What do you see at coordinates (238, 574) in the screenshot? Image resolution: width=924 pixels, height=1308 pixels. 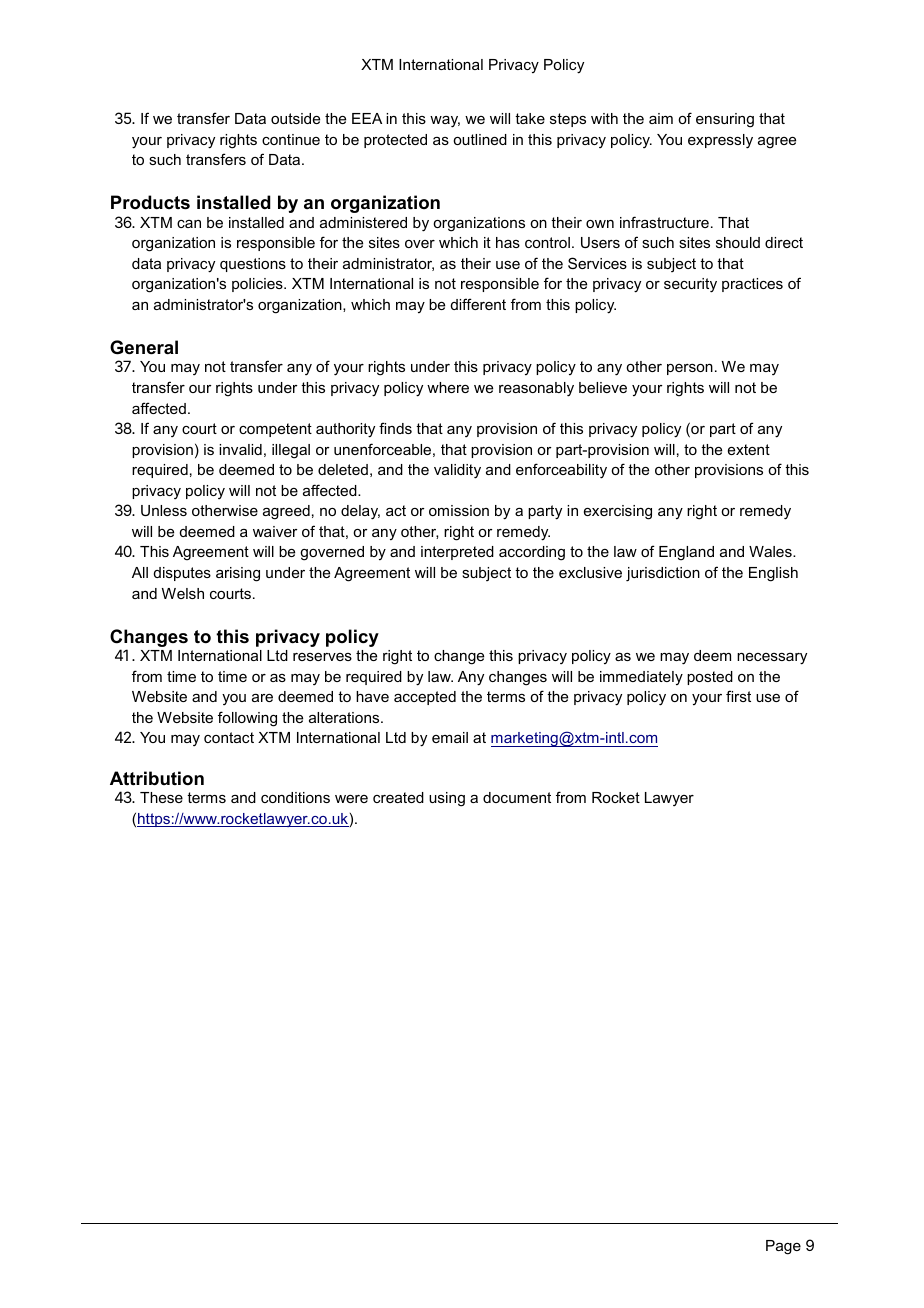 I see `arising` at bounding box center [238, 574].
